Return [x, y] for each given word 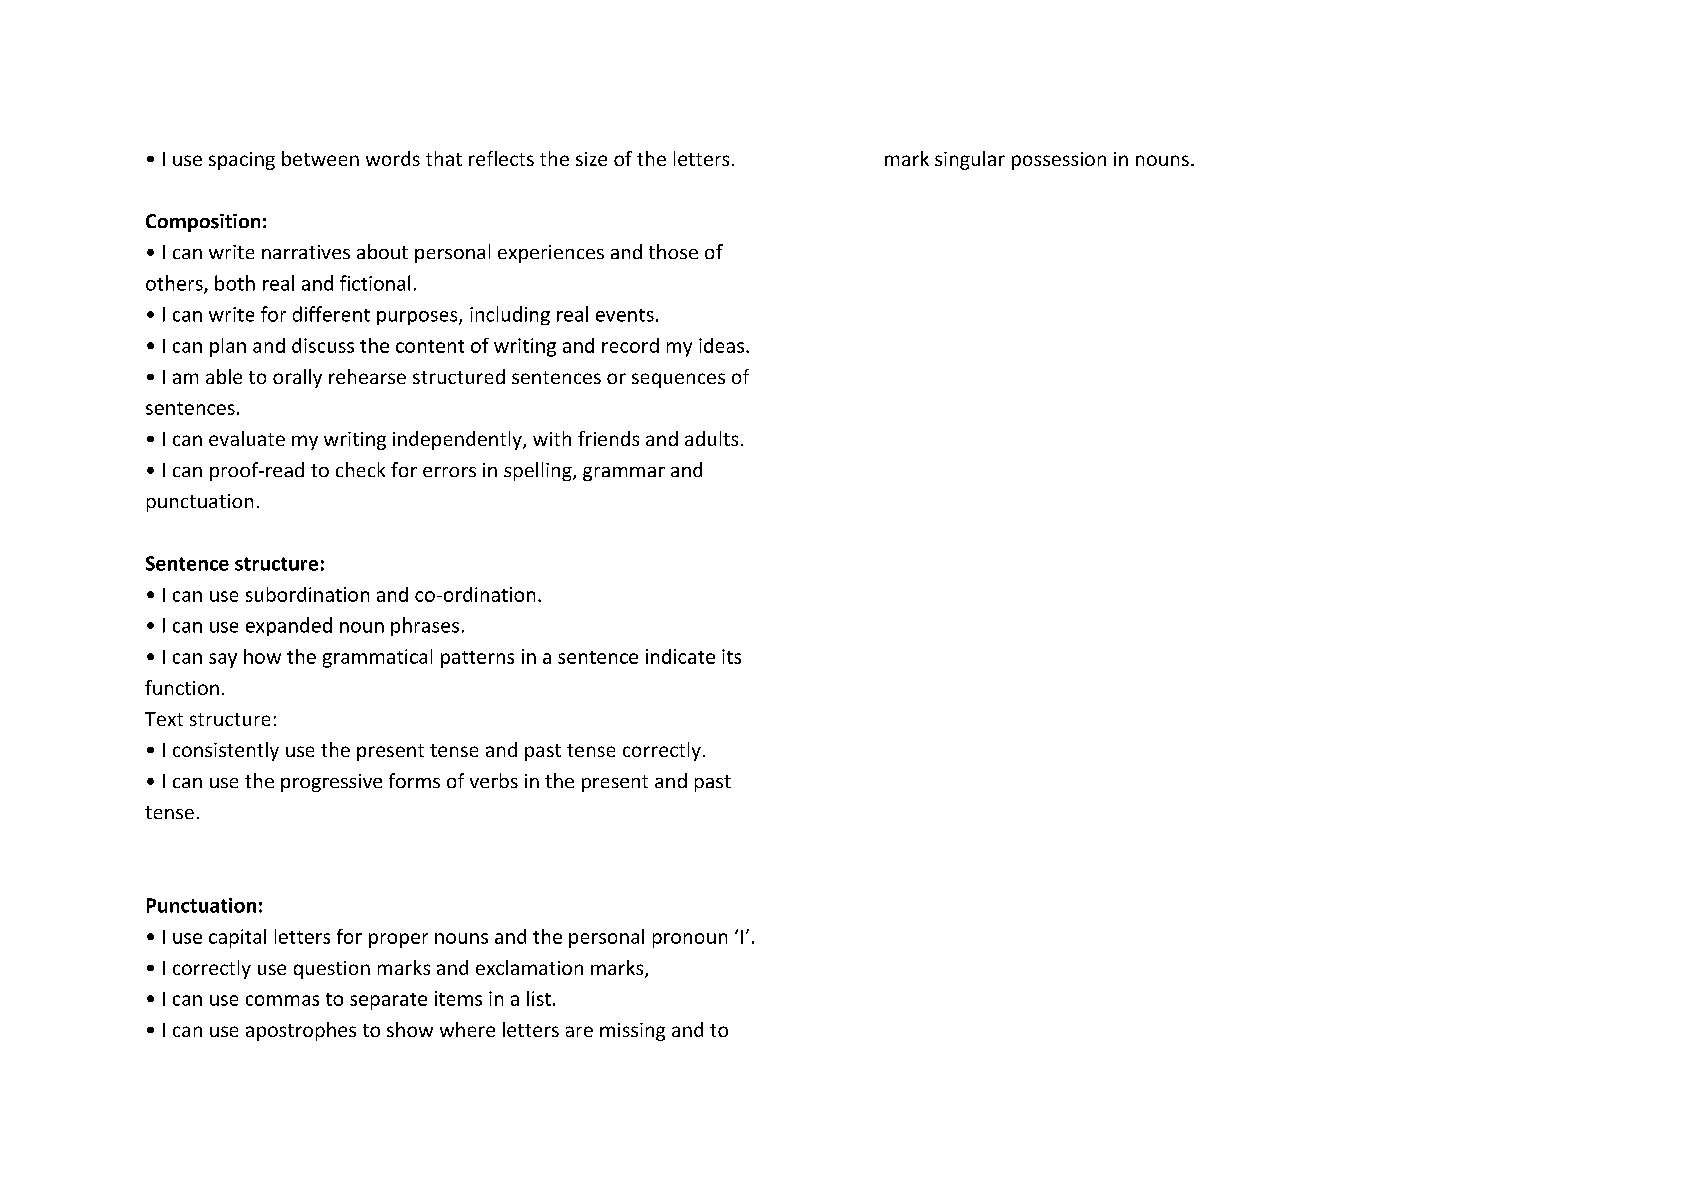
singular [970, 160]
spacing [242, 161]
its [731, 656]
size [591, 159]
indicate [680, 656]
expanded [289, 626]
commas [282, 1000]
